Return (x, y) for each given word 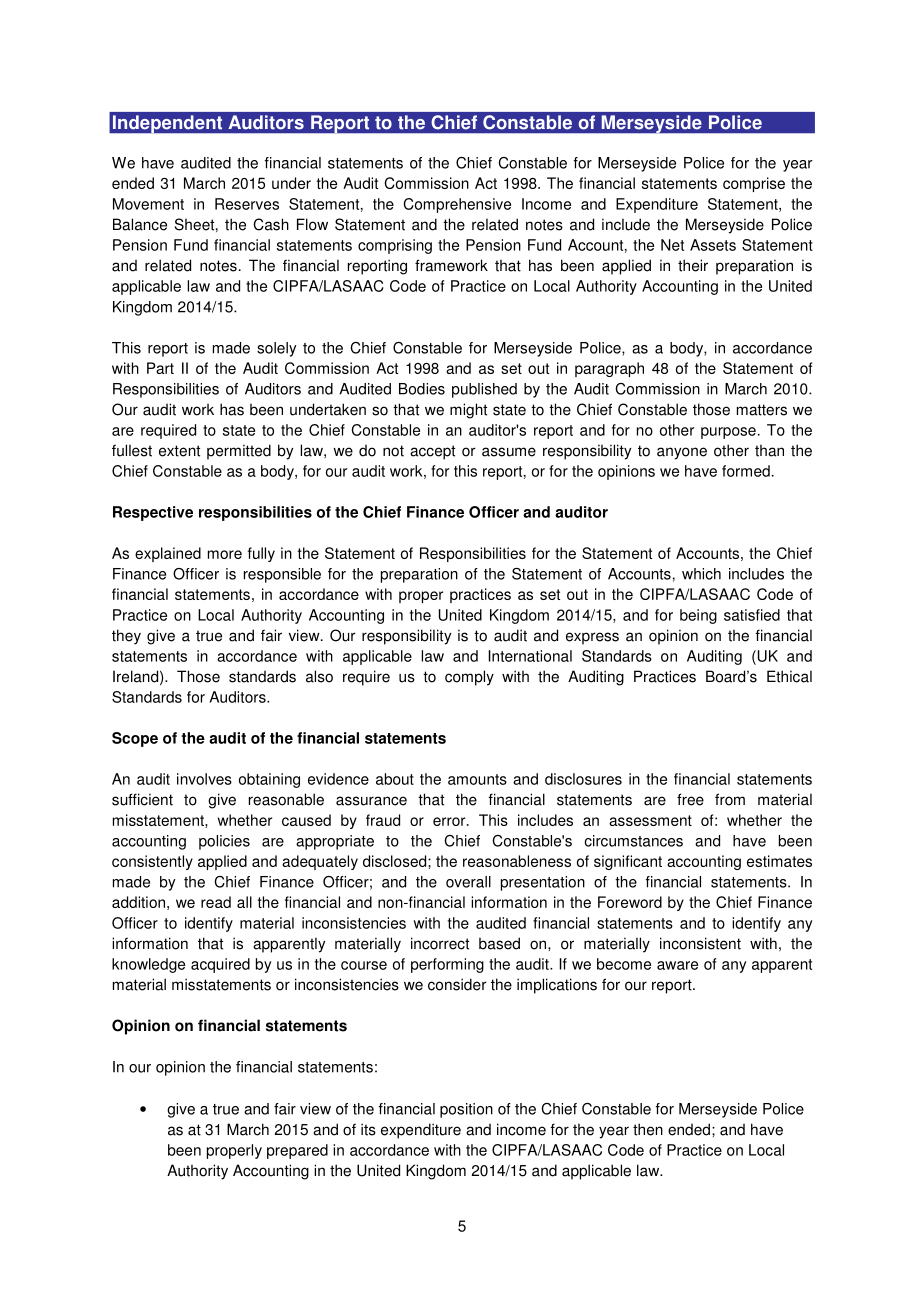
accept (432, 452)
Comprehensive (457, 205)
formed (746, 471)
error (450, 821)
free (690, 799)
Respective (153, 513)
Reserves (247, 204)
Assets (713, 245)
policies (224, 842)
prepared (297, 1151)
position (466, 1110)
